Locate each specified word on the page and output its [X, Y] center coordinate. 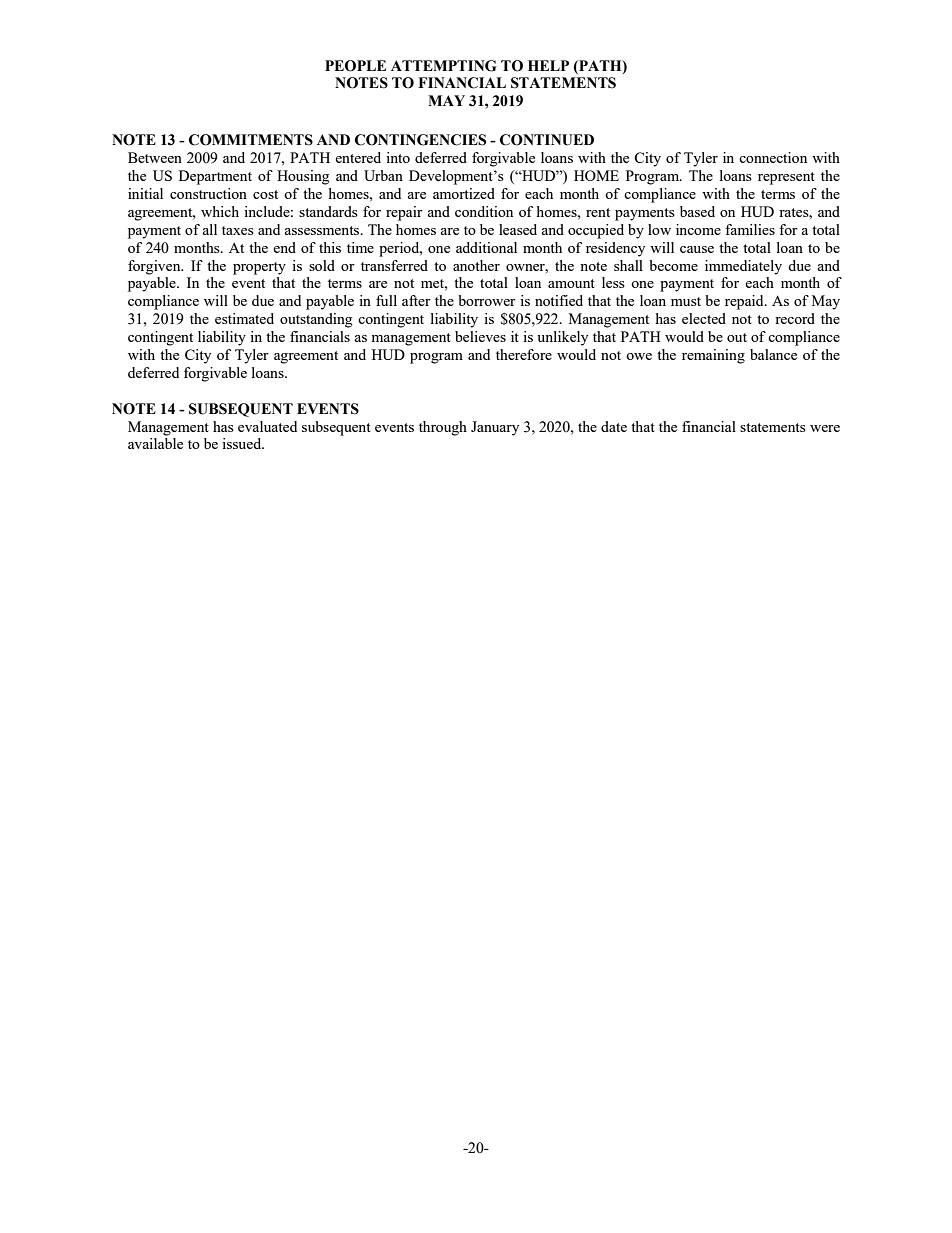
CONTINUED [547, 140]
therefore [524, 354]
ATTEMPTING [444, 66]
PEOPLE [355, 66]
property [259, 268]
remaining [713, 356]
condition [484, 211]
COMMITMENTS [251, 140]
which [220, 211]
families [750, 229]
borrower [487, 300]
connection [773, 157]
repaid [745, 302]
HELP [548, 65]
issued [243, 443]
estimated [244, 318]
